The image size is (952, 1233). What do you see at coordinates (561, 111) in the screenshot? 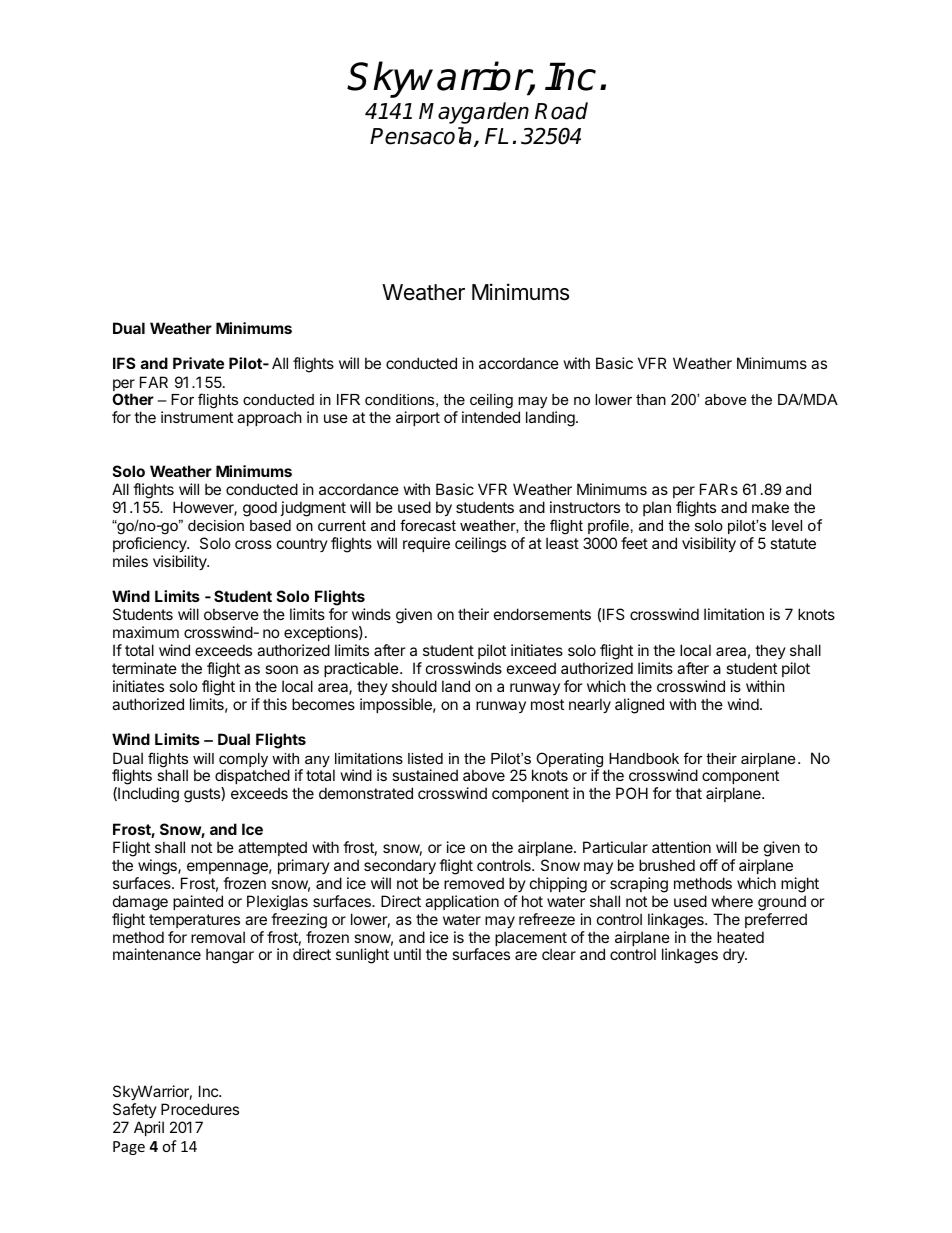
I see `Road` at bounding box center [561, 111].
